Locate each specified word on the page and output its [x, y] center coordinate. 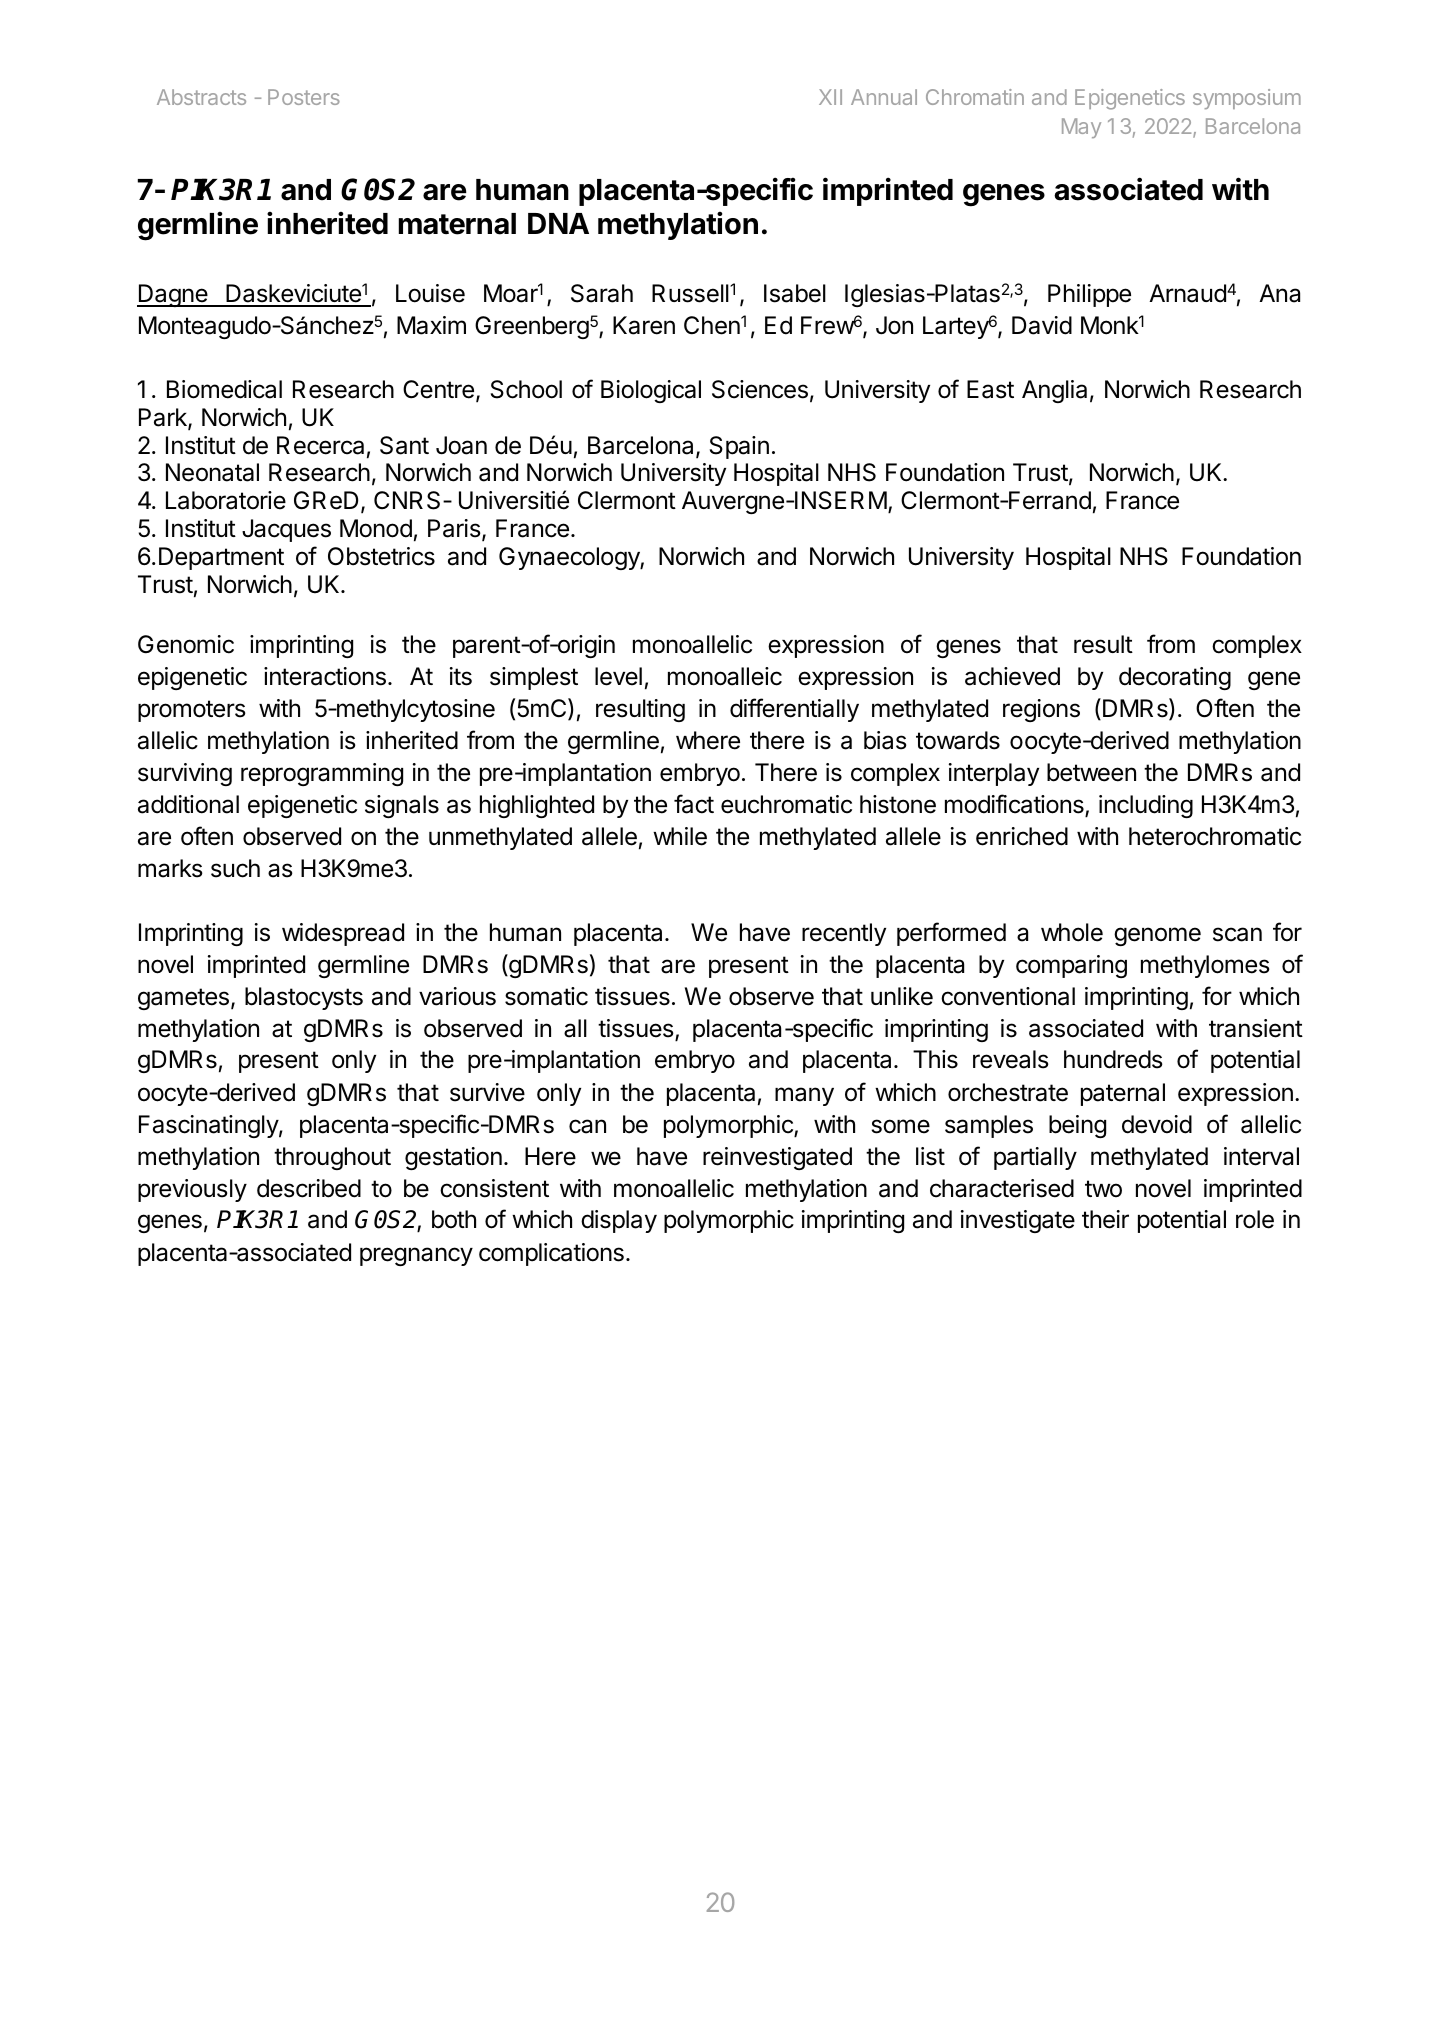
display [619, 1221]
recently [844, 934]
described [309, 1188]
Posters [304, 97]
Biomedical [224, 389]
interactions [325, 676]
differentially [794, 710]
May [1081, 128]
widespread [343, 934]
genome [1157, 936]
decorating [1175, 678]
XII [830, 97]
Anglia [1054, 391]
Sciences [760, 389]
